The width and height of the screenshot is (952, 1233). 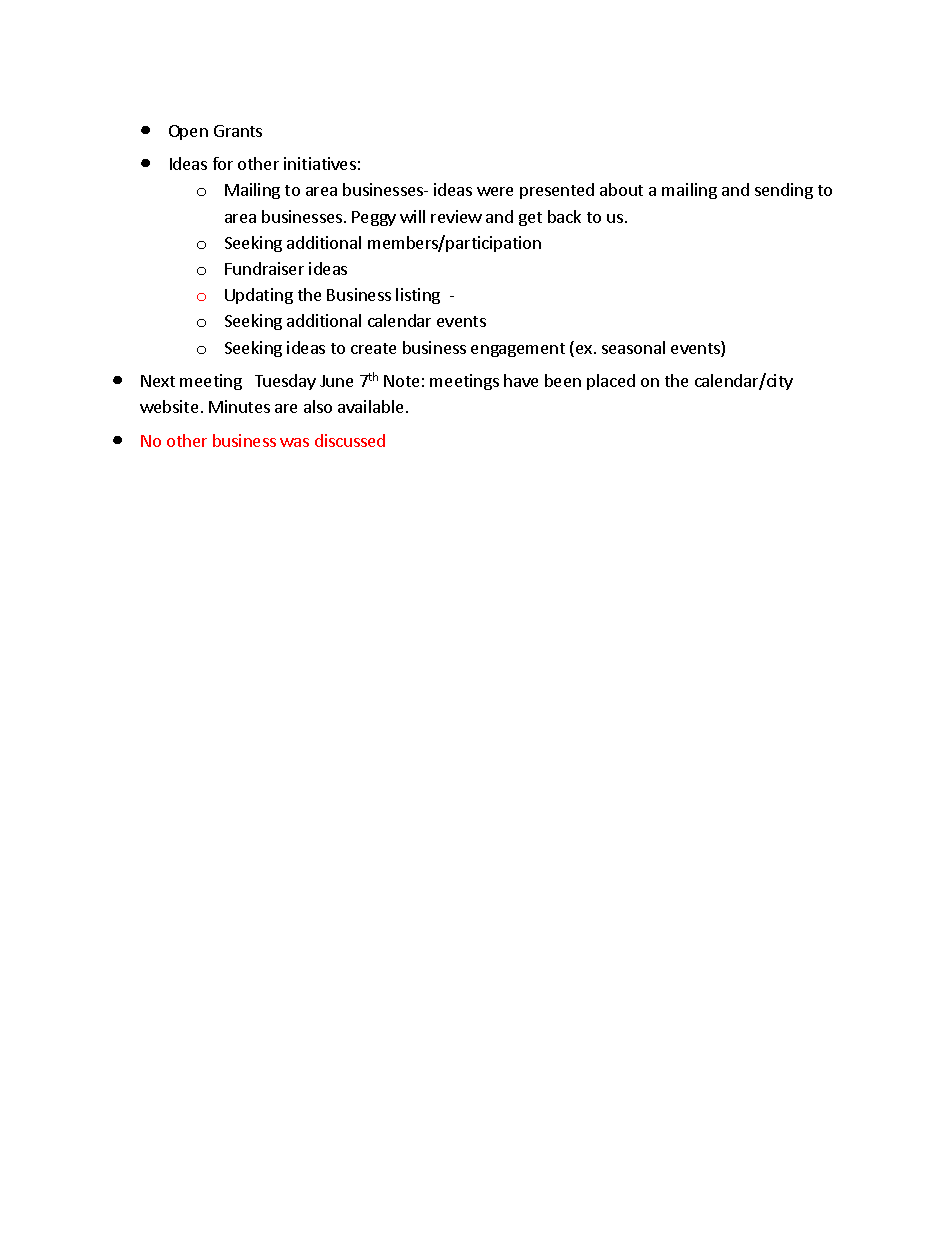 What do you see at coordinates (294, 442) in the screenshot?
I see `was` at bounding box center [294, 442].
